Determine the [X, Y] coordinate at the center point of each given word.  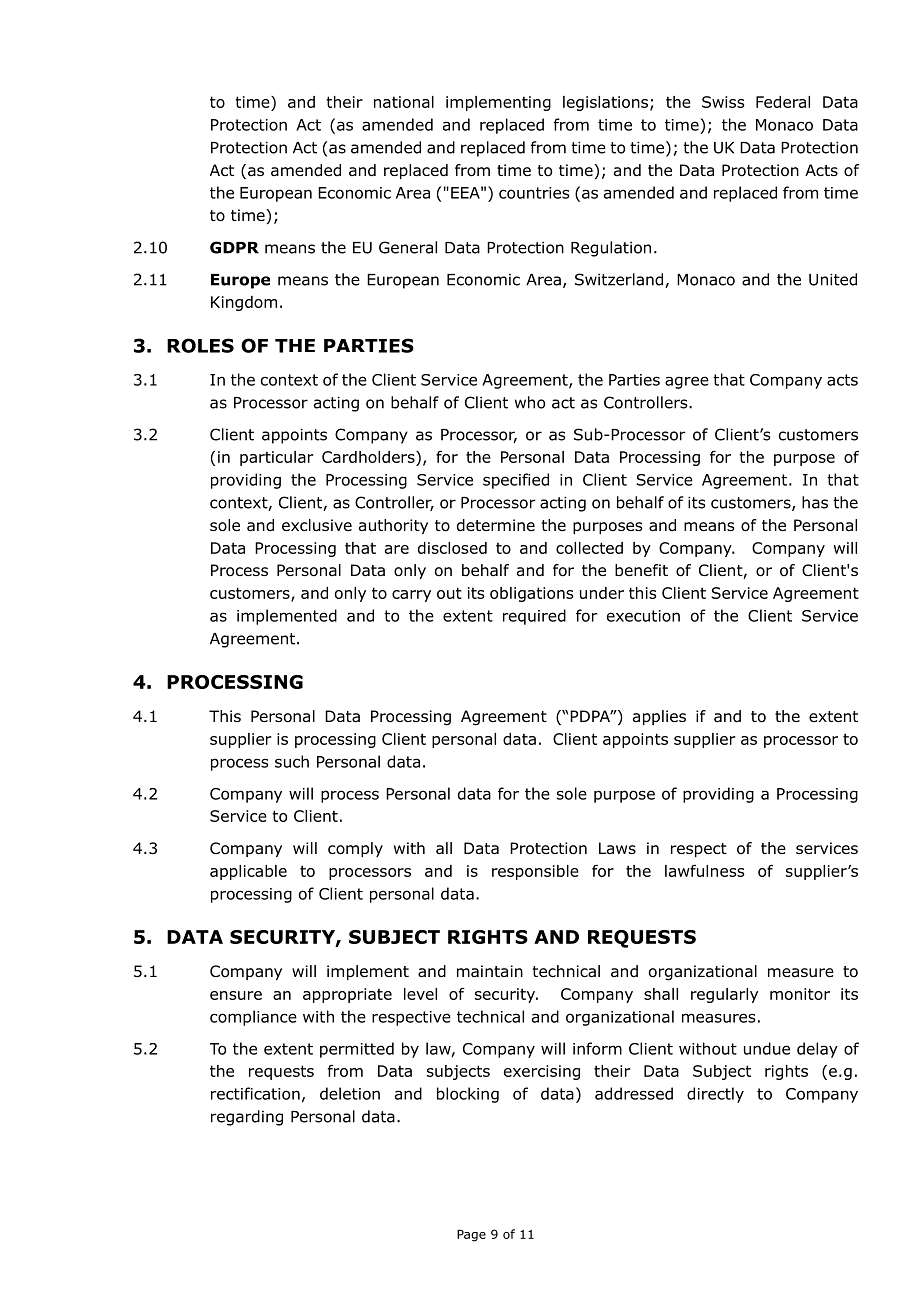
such [292, 761]
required [534, 617]
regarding [247, 1118]
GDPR [234, 247]
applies [659, 717]
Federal [783, 102]
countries [534, 193]
